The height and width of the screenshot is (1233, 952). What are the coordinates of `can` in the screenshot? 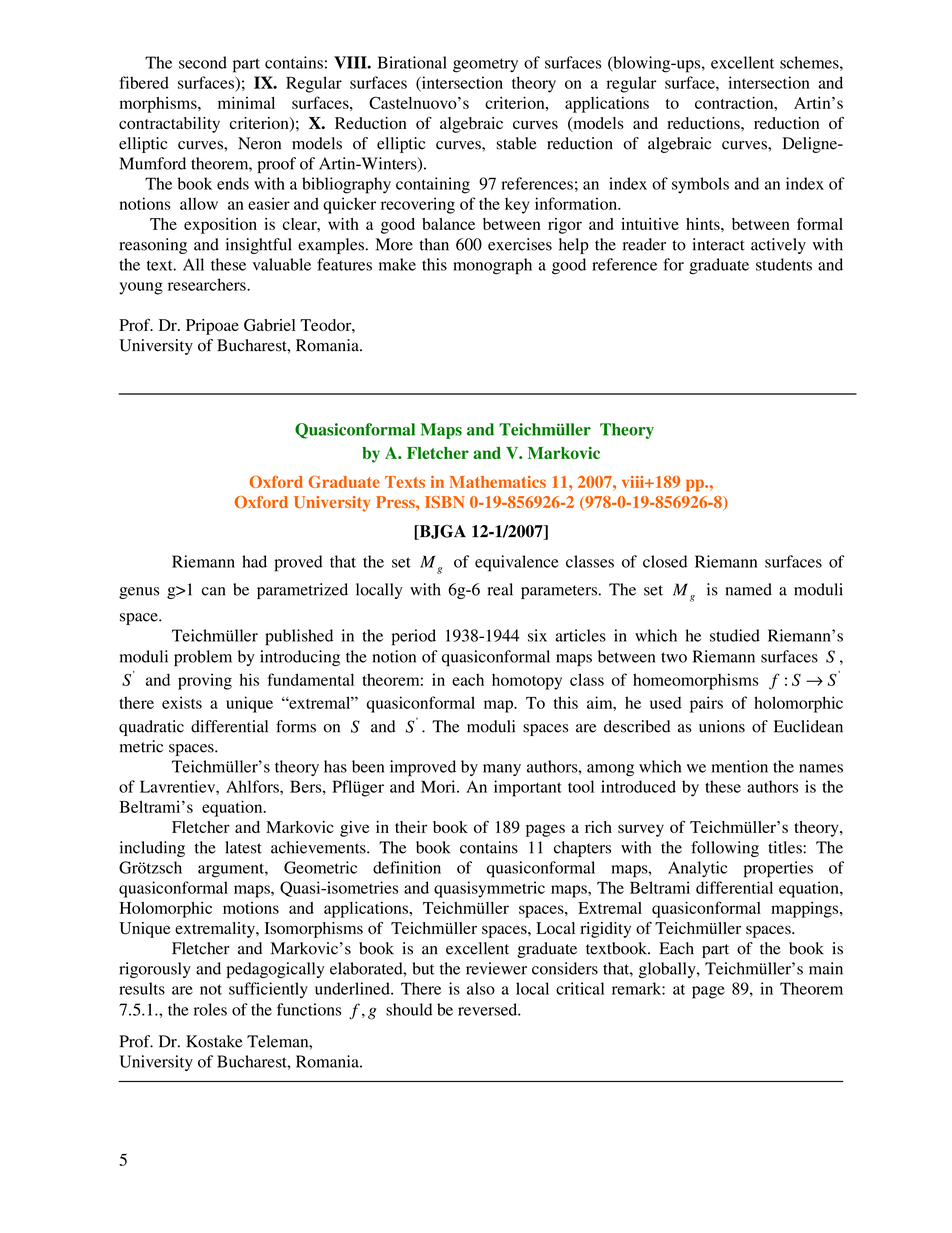 It's located at (213, 591).
